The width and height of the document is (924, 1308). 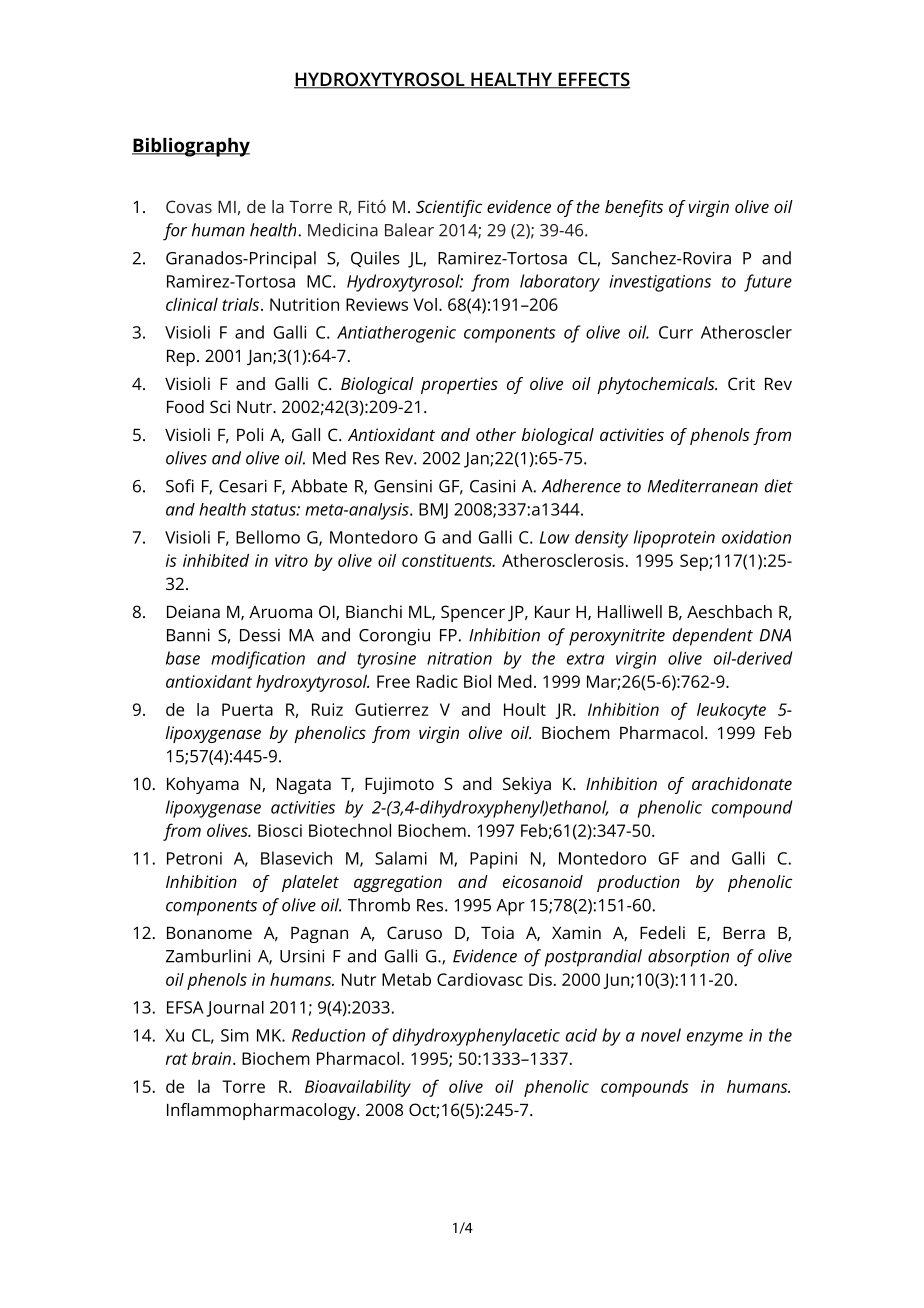 I want to click on other, so click(x=496, y=434).
